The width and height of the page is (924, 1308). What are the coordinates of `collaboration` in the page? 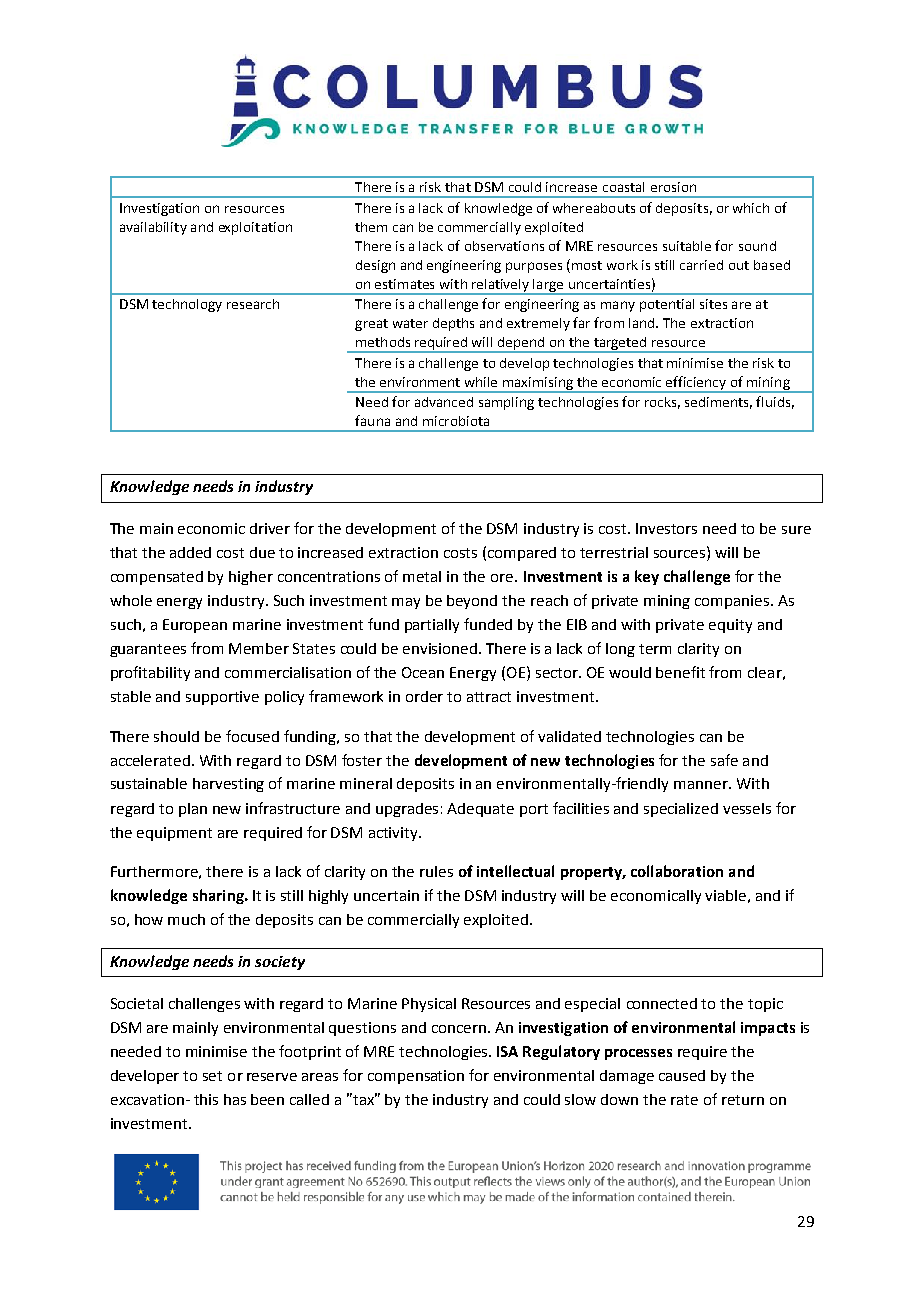 It's located at (677, 871).
